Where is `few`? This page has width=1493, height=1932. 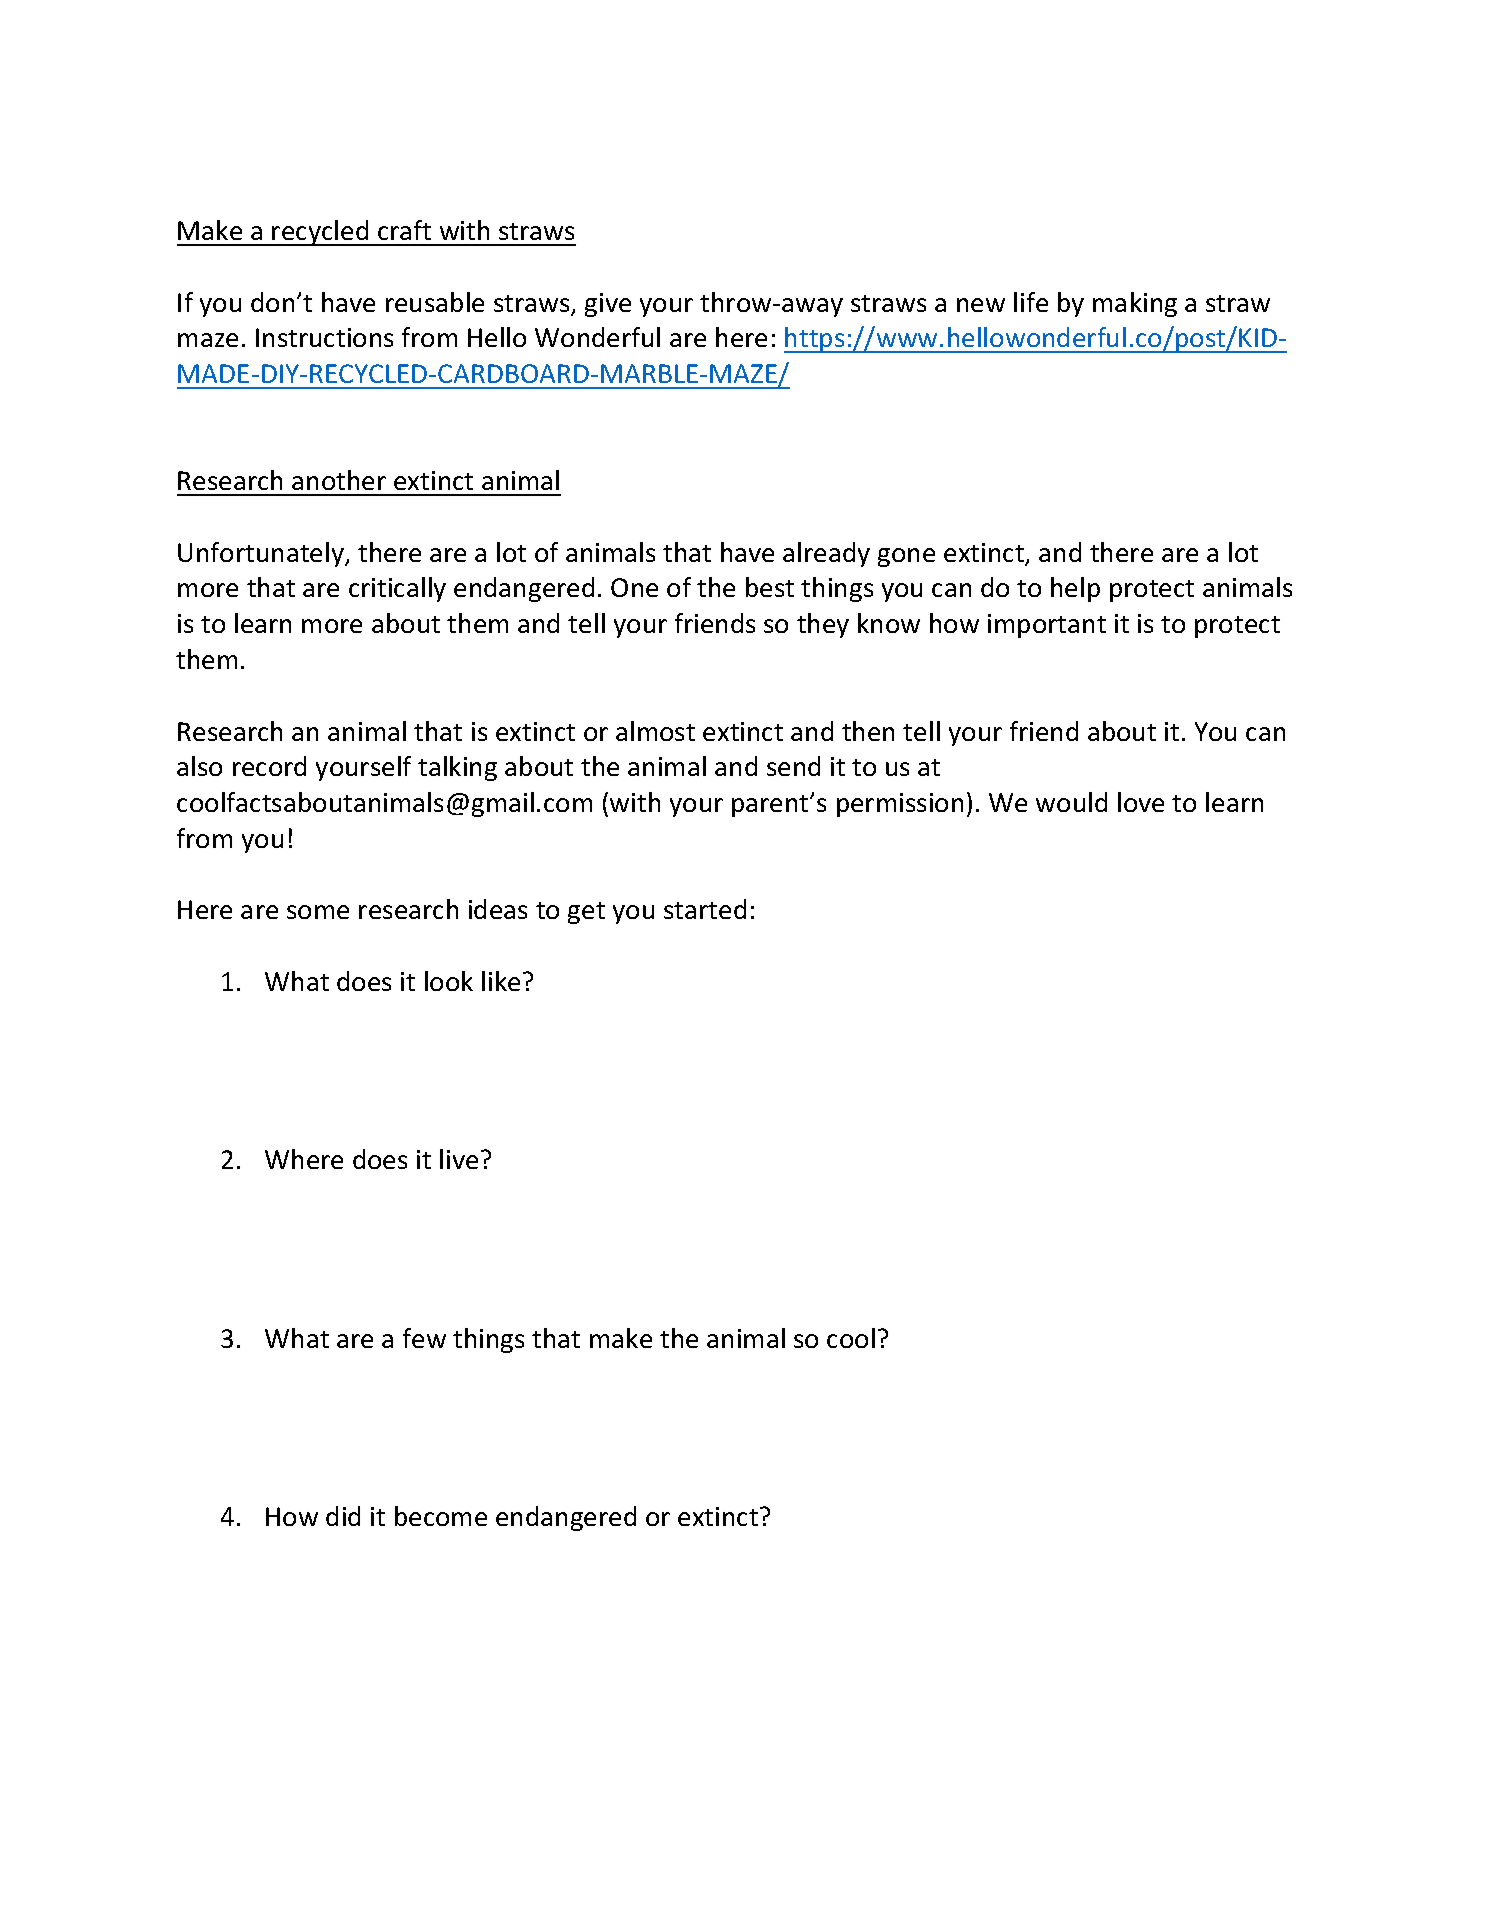 few is located at coordinates (424, 1338).
